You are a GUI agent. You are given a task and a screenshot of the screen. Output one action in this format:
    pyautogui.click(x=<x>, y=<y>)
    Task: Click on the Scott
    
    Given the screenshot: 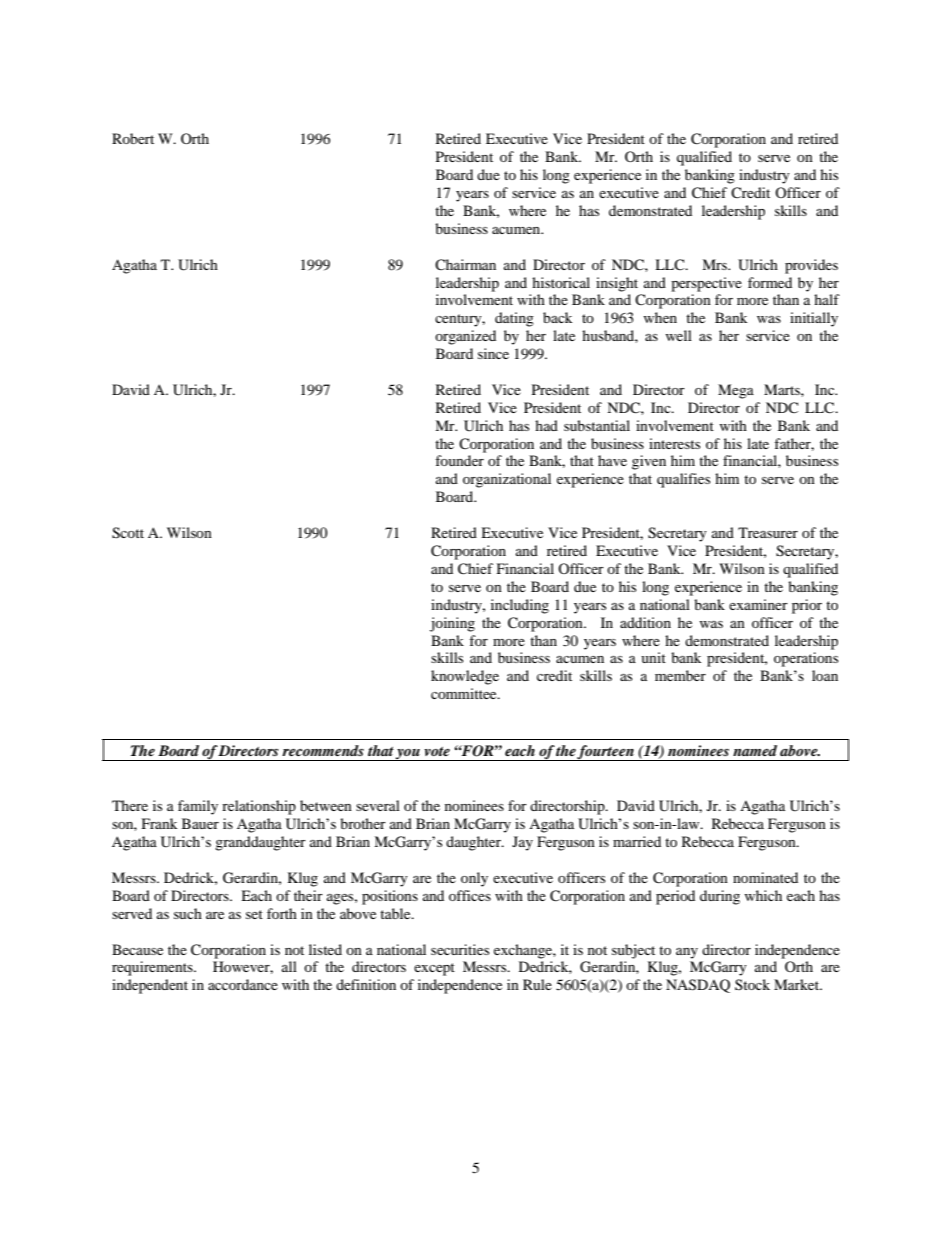 What is the action you would take?
    pyautogui.click(x=128, y=533)
